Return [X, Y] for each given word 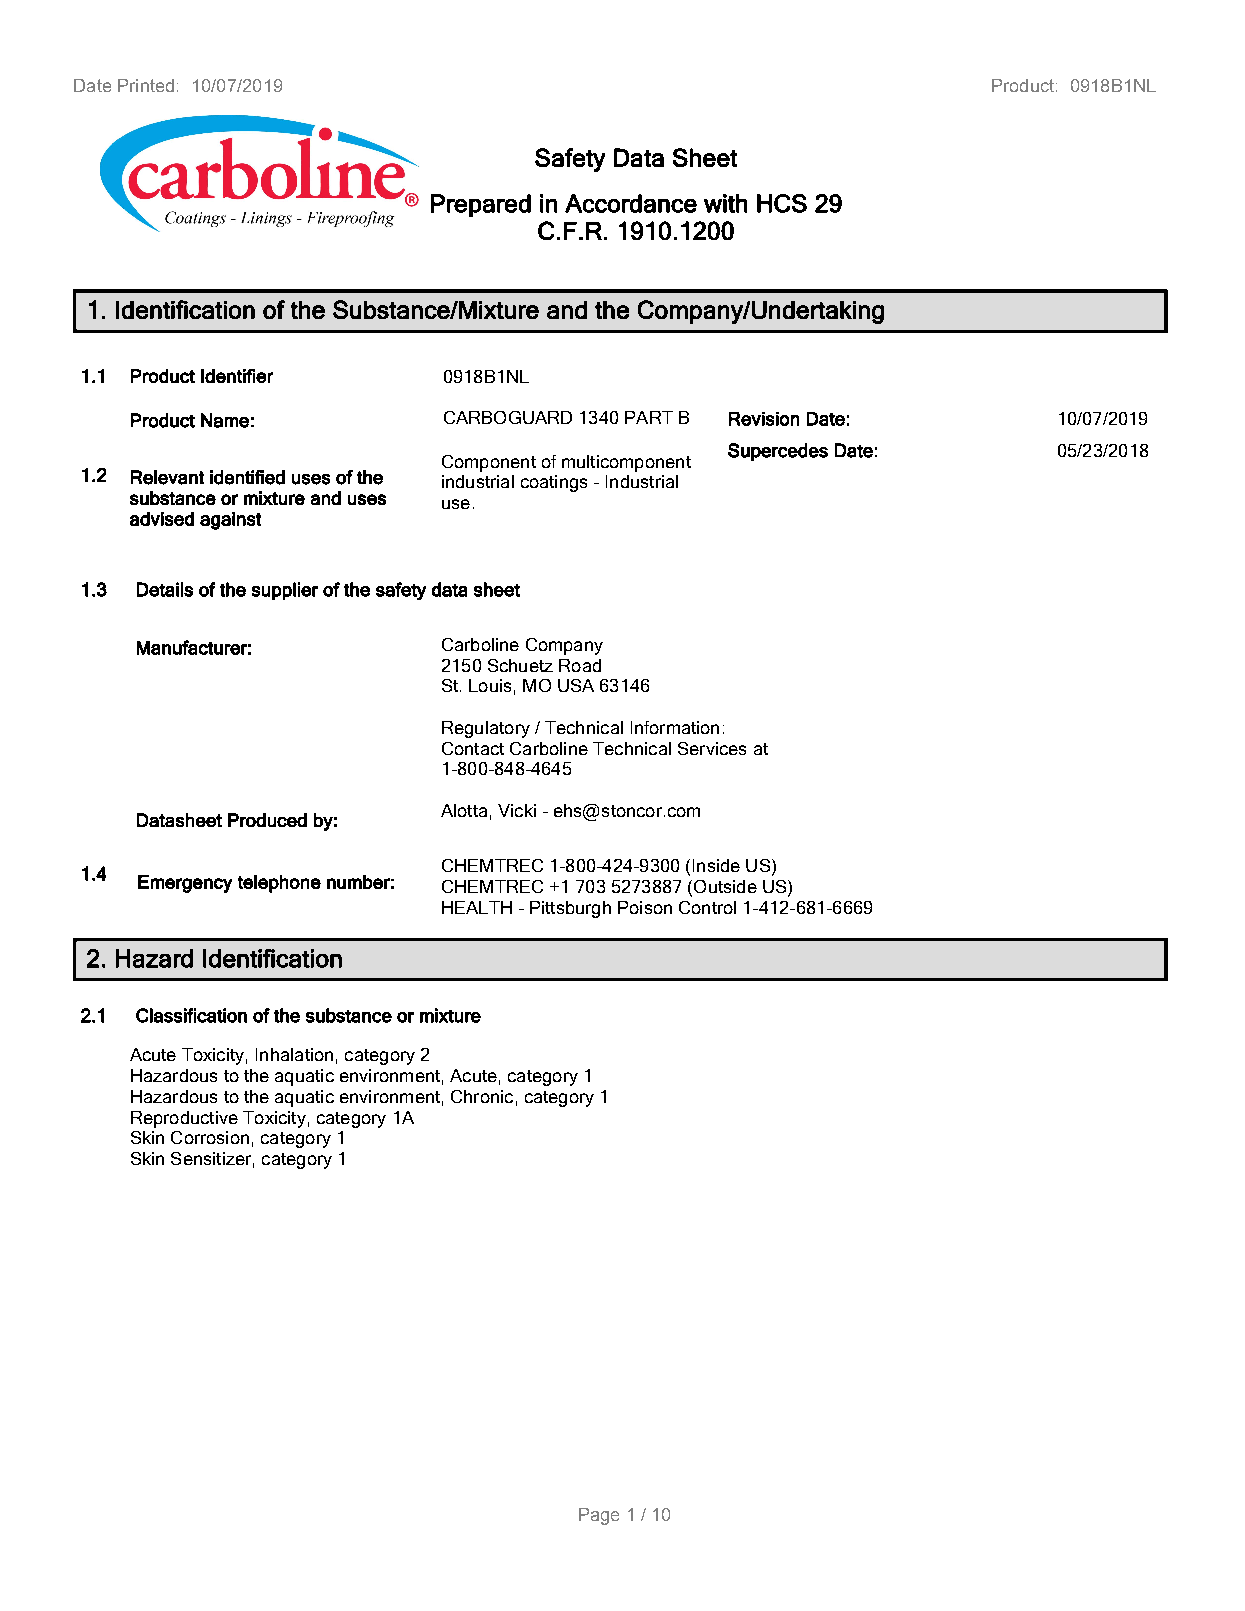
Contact [473, 748]
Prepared [481, 205]
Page [599, 1516]
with [725, 203]
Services [712, 748]
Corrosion [210, 1137]
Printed [146, 85]
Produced [267, 820]
